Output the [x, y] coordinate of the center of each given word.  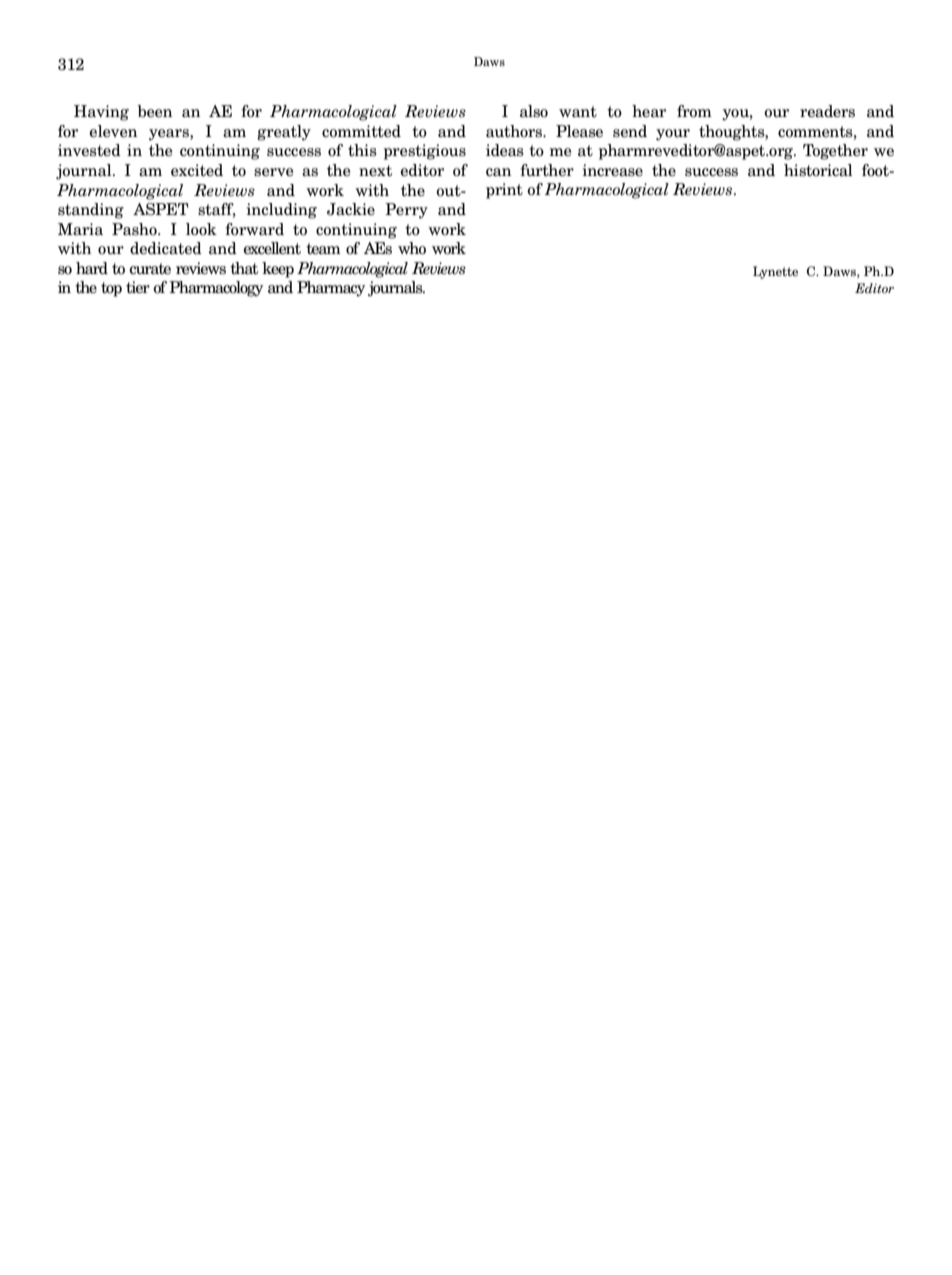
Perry [406, 211]
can [499, 172]
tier [138, 287]
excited [197, 170]
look [201, 229]
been [155, 111]
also [534, 111]
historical [818, 170]
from [694, 111]
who [412, 248]
